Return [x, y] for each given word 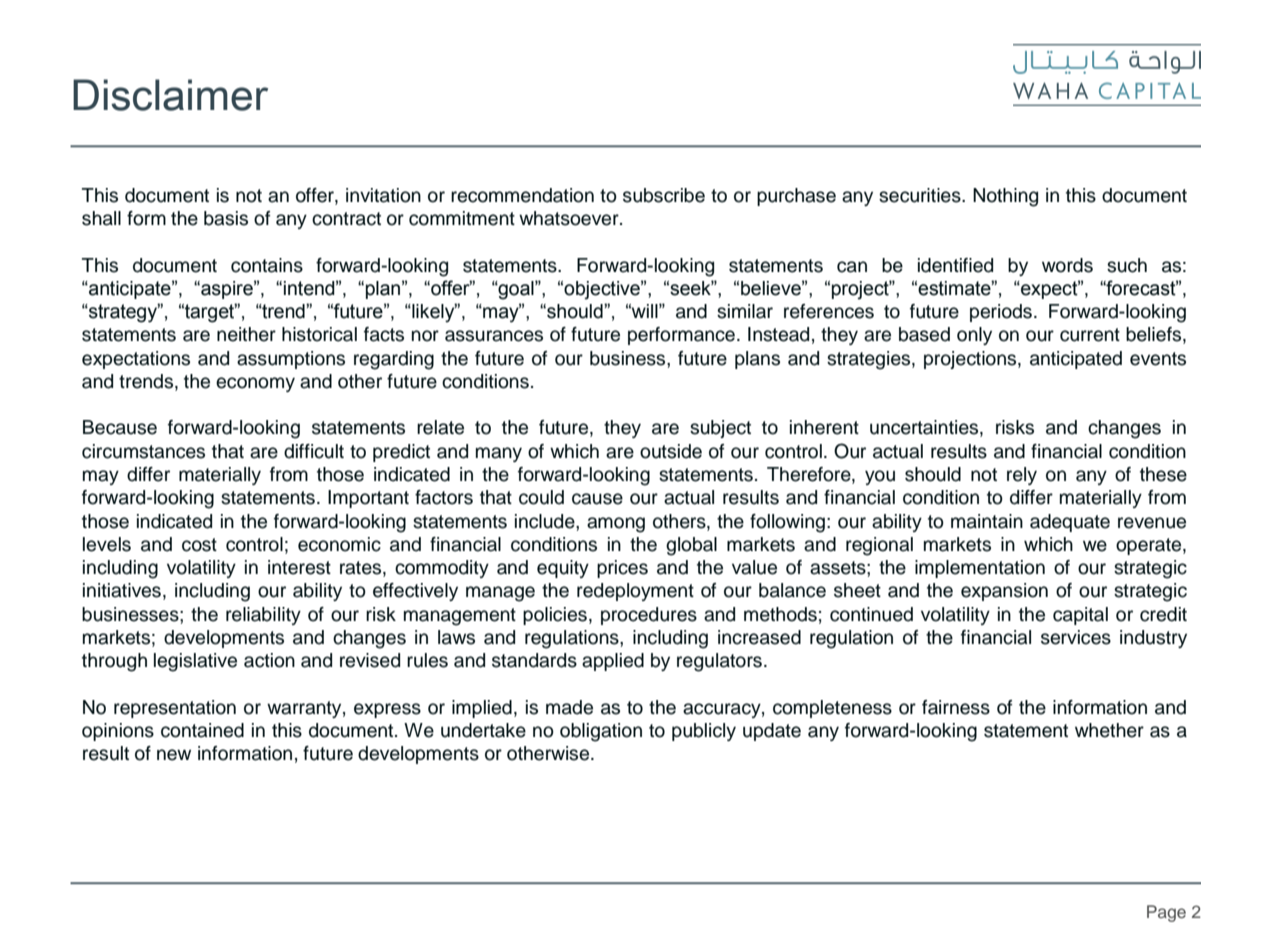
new [174, 755]
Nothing [1005, 197]
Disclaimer [170, 95]
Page [1166, 913]
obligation [601, 732]
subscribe [664, 195]
